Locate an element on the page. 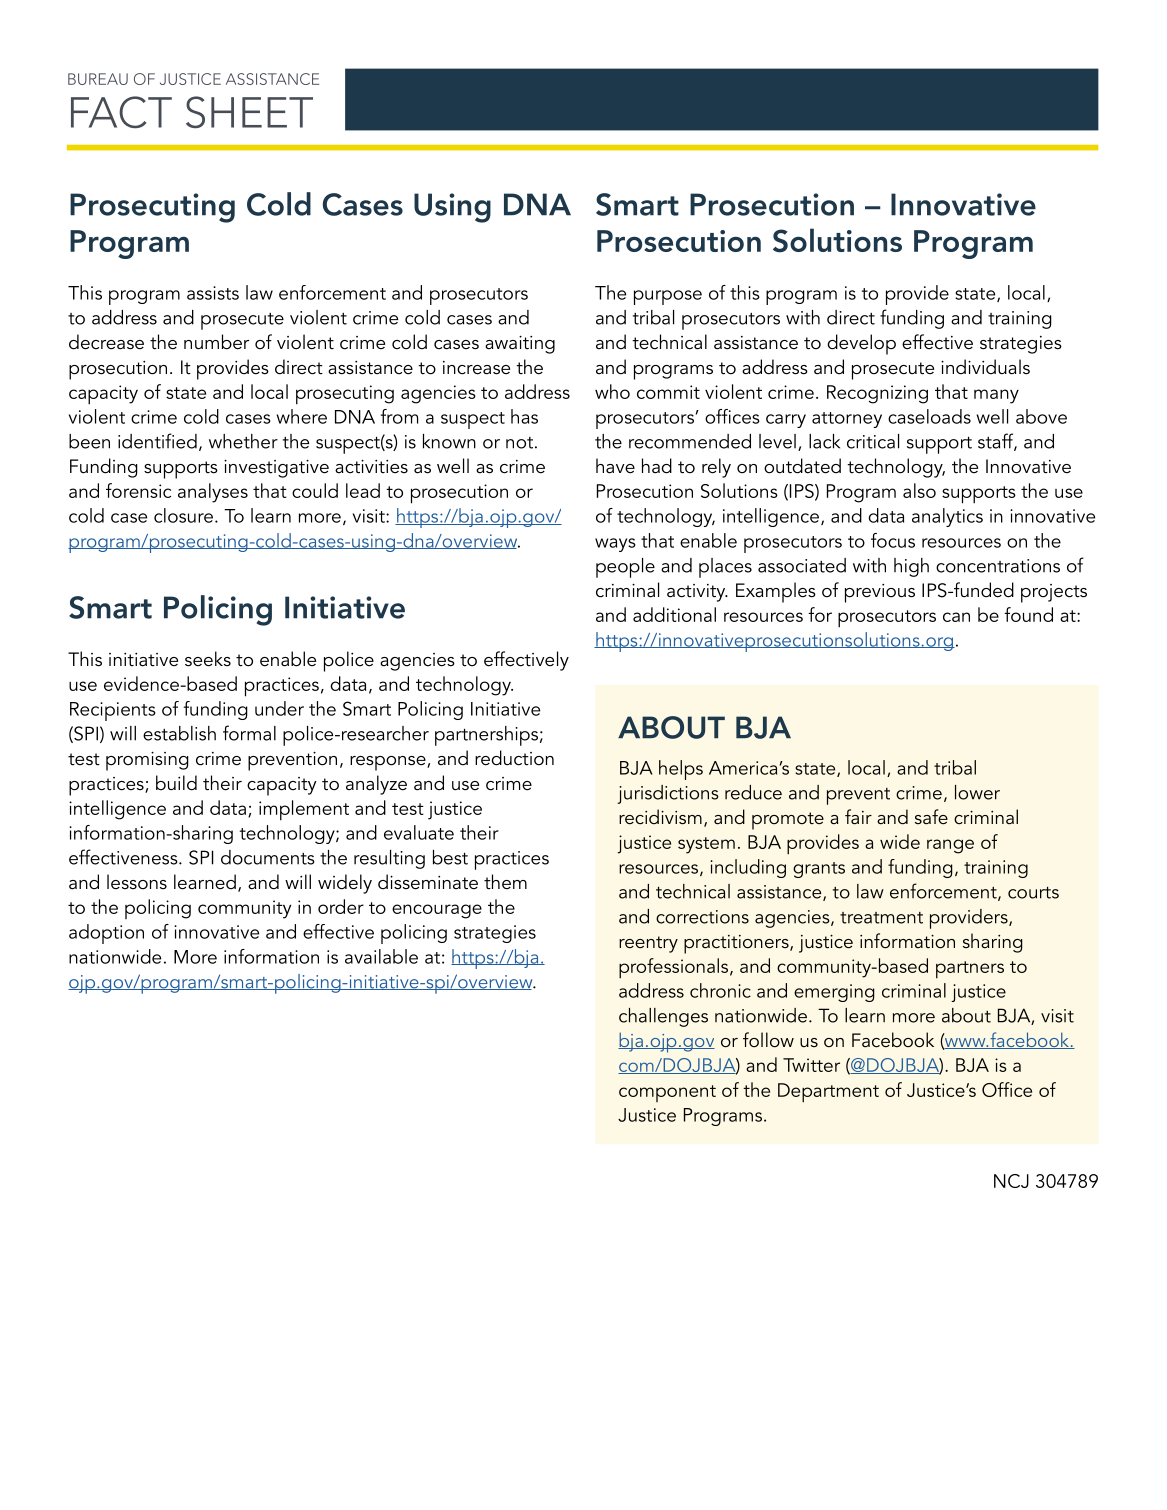 The image size is (1167, 1510). Department is located at coordinates (828, 1093).
